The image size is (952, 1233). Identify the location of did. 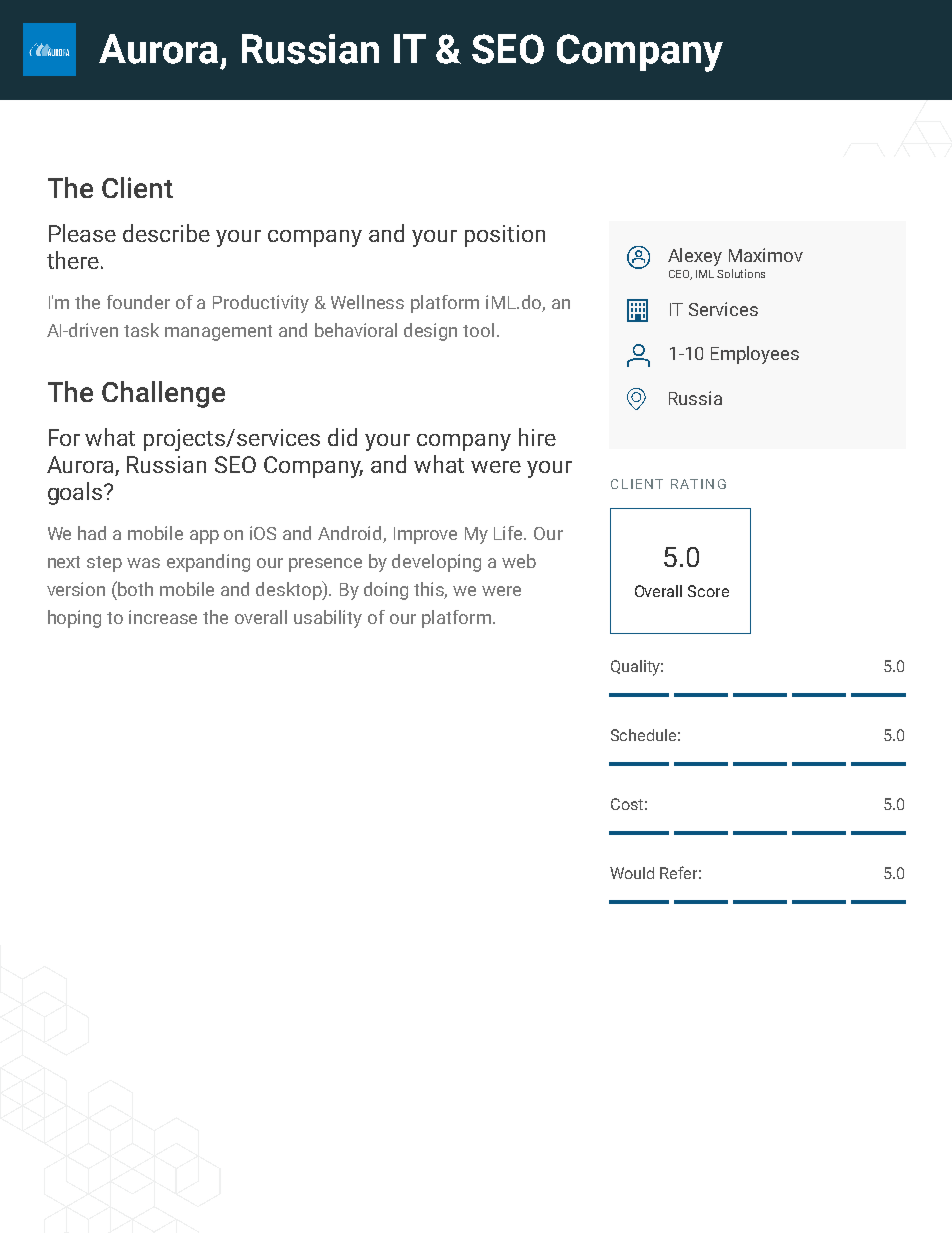
(342, 437).
